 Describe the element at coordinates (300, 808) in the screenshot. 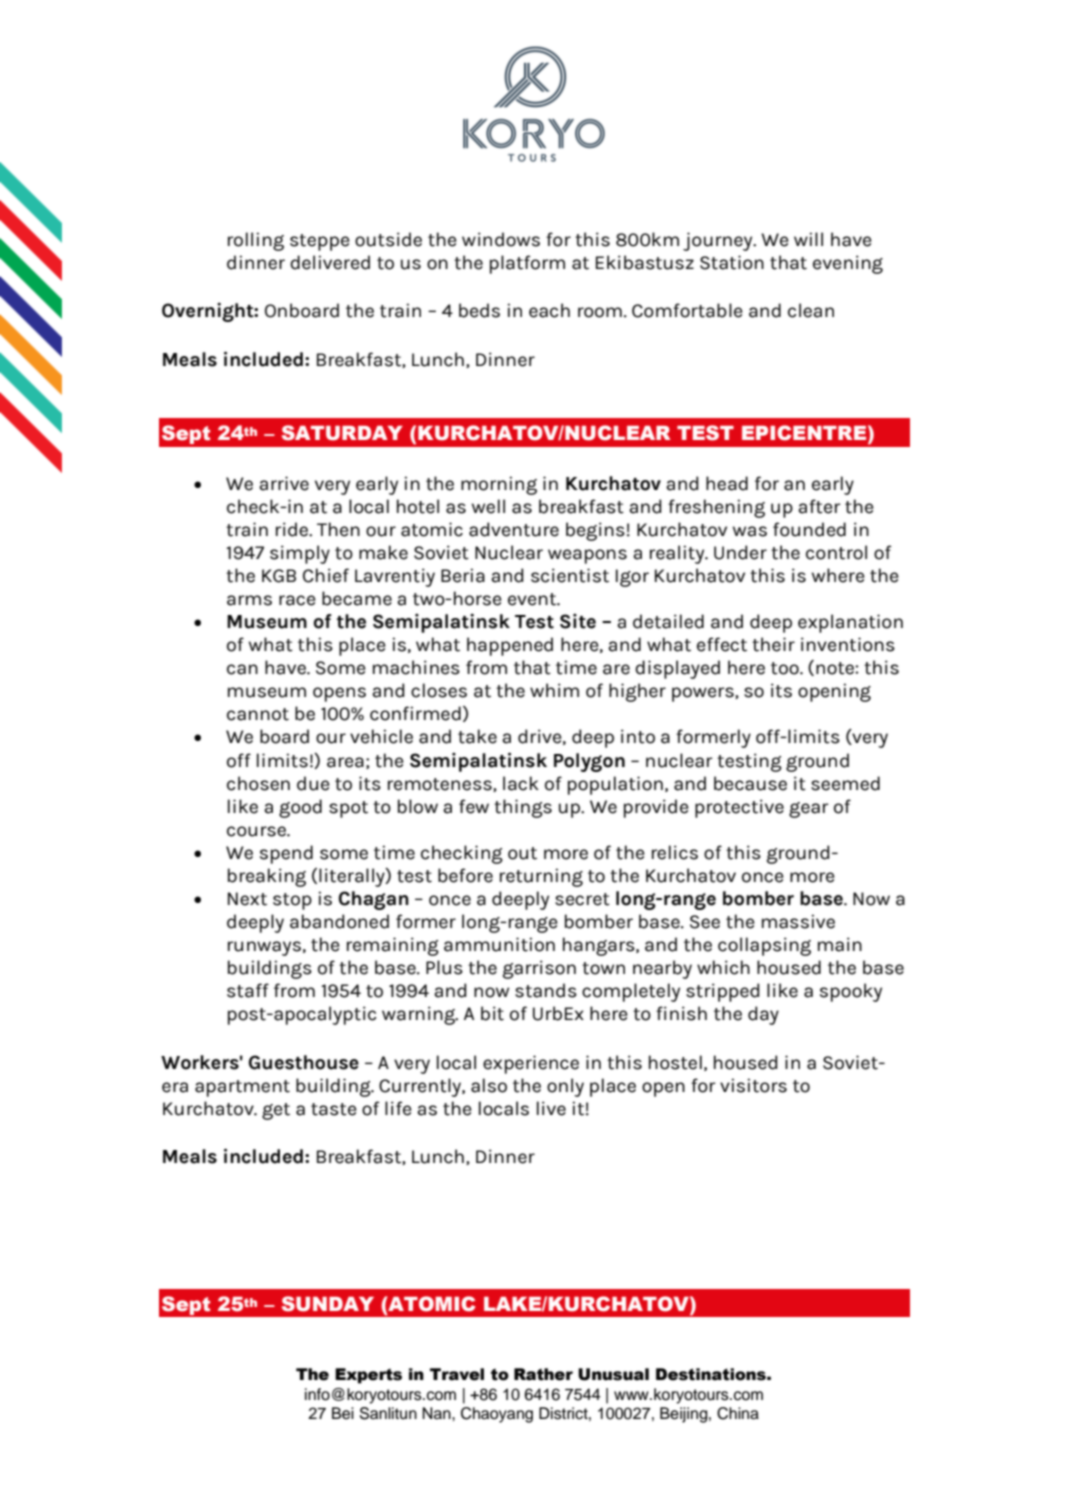

I see `good` at that location.
